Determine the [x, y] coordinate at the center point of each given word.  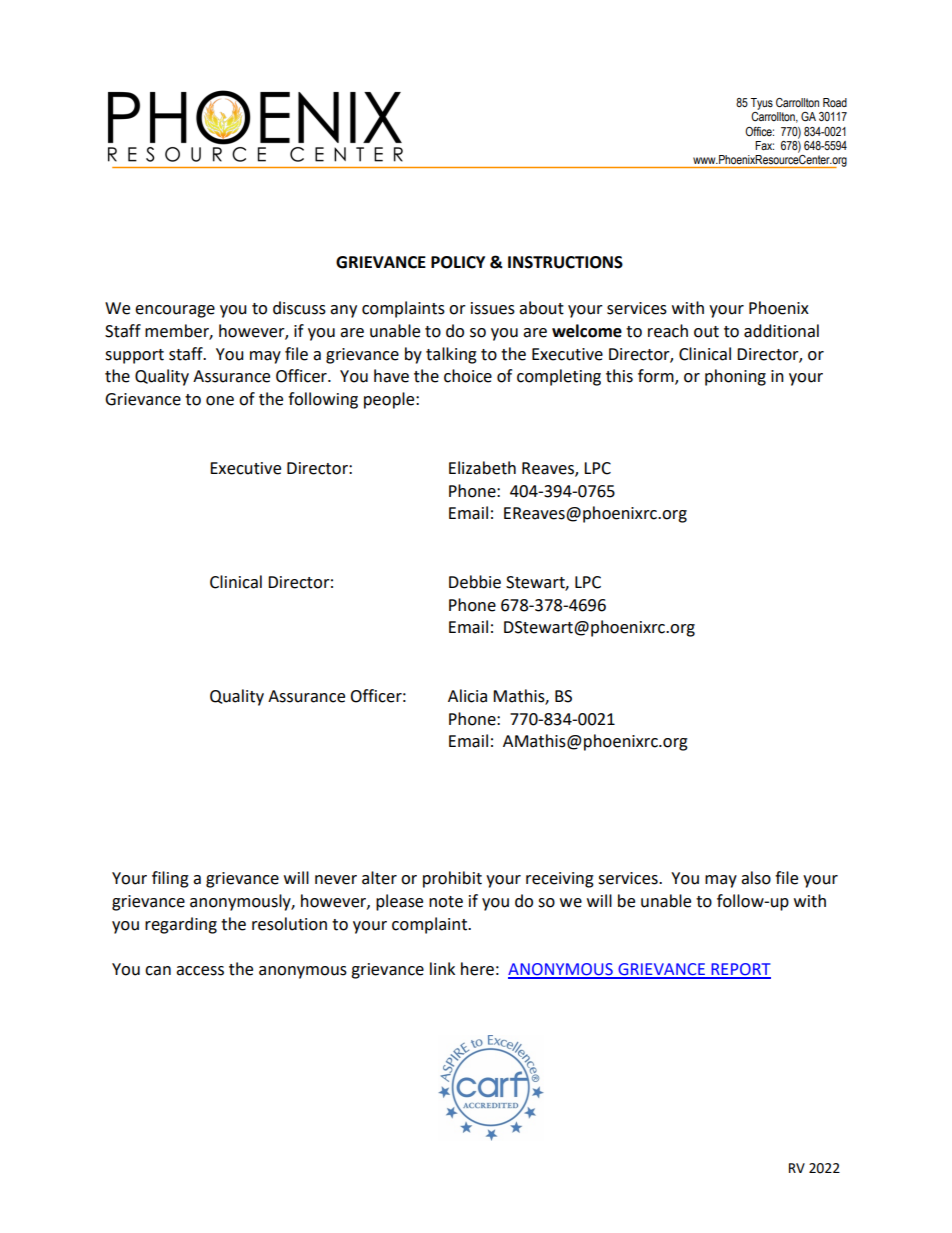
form [657, 377]
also [756, 878]
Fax [764, 145]
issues [493, 308]
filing [170, 879]
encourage [175, 311]
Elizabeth [482, 468]
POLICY [458, 262]
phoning [735, 377]
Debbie [475, 582]
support [134, 356]
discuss [299, 308]
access [200, 971]
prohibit [452, 879]
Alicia [467, 696]
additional [781, 331]
